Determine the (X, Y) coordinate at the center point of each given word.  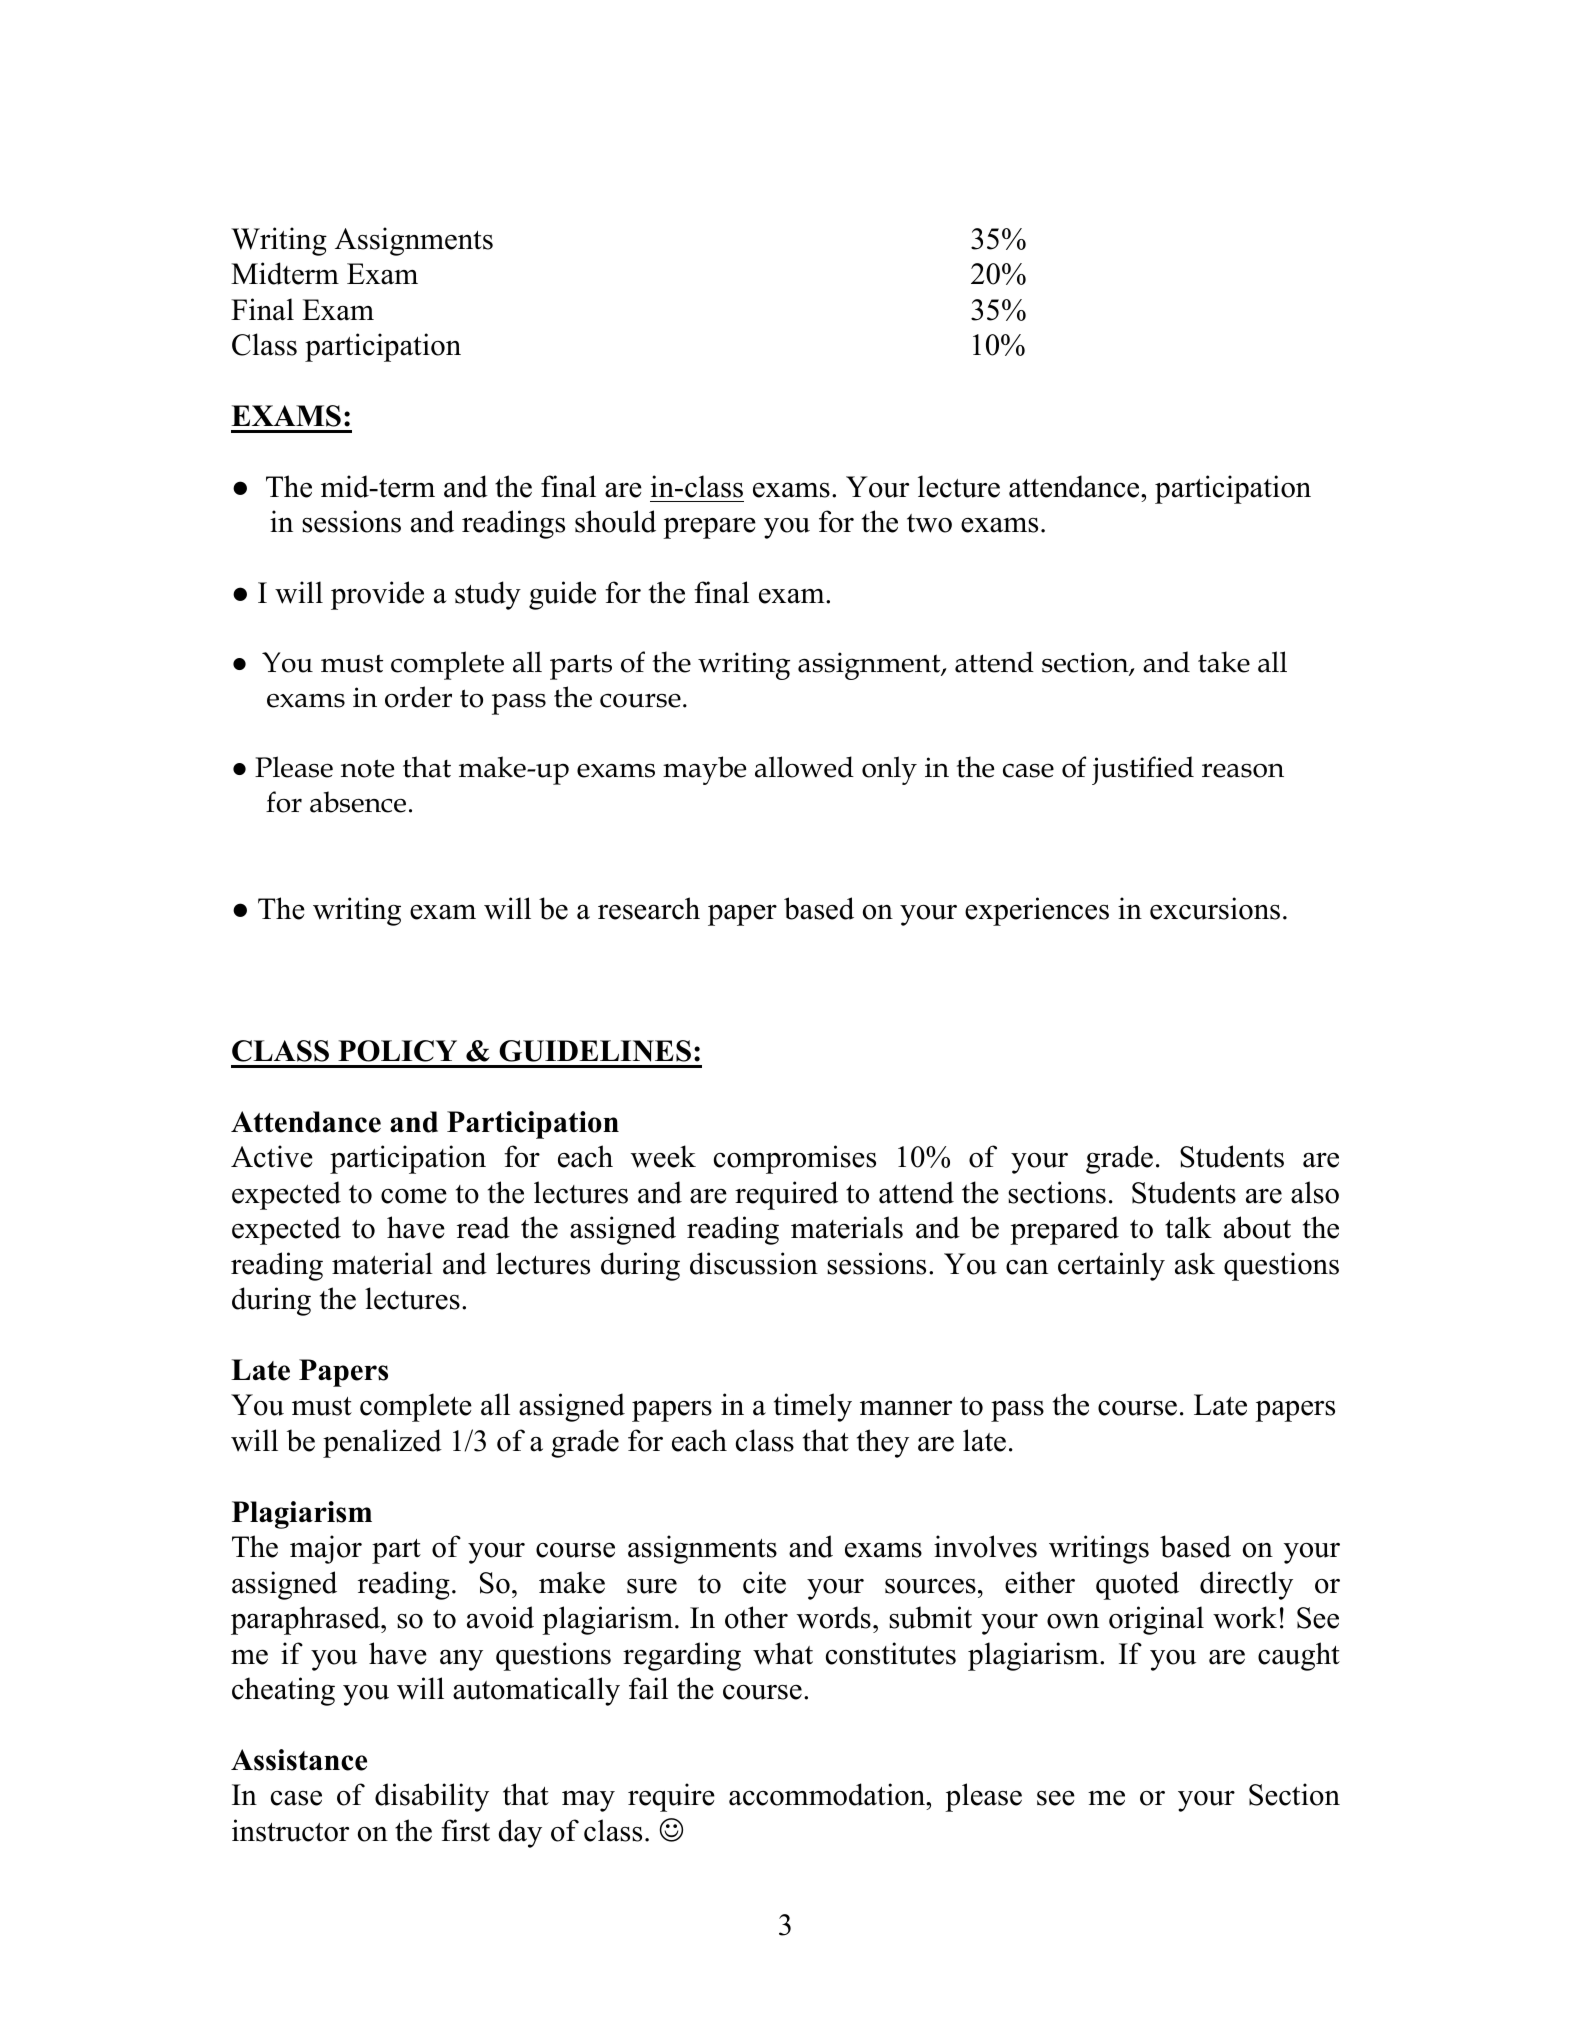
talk (1188, 1227)
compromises (795, 1159)
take (1224, 662)
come (414, 1196)
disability (432, 1797)
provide (377, 595)
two (929, 523)
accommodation (828, 1794)
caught (1299, 1656)
